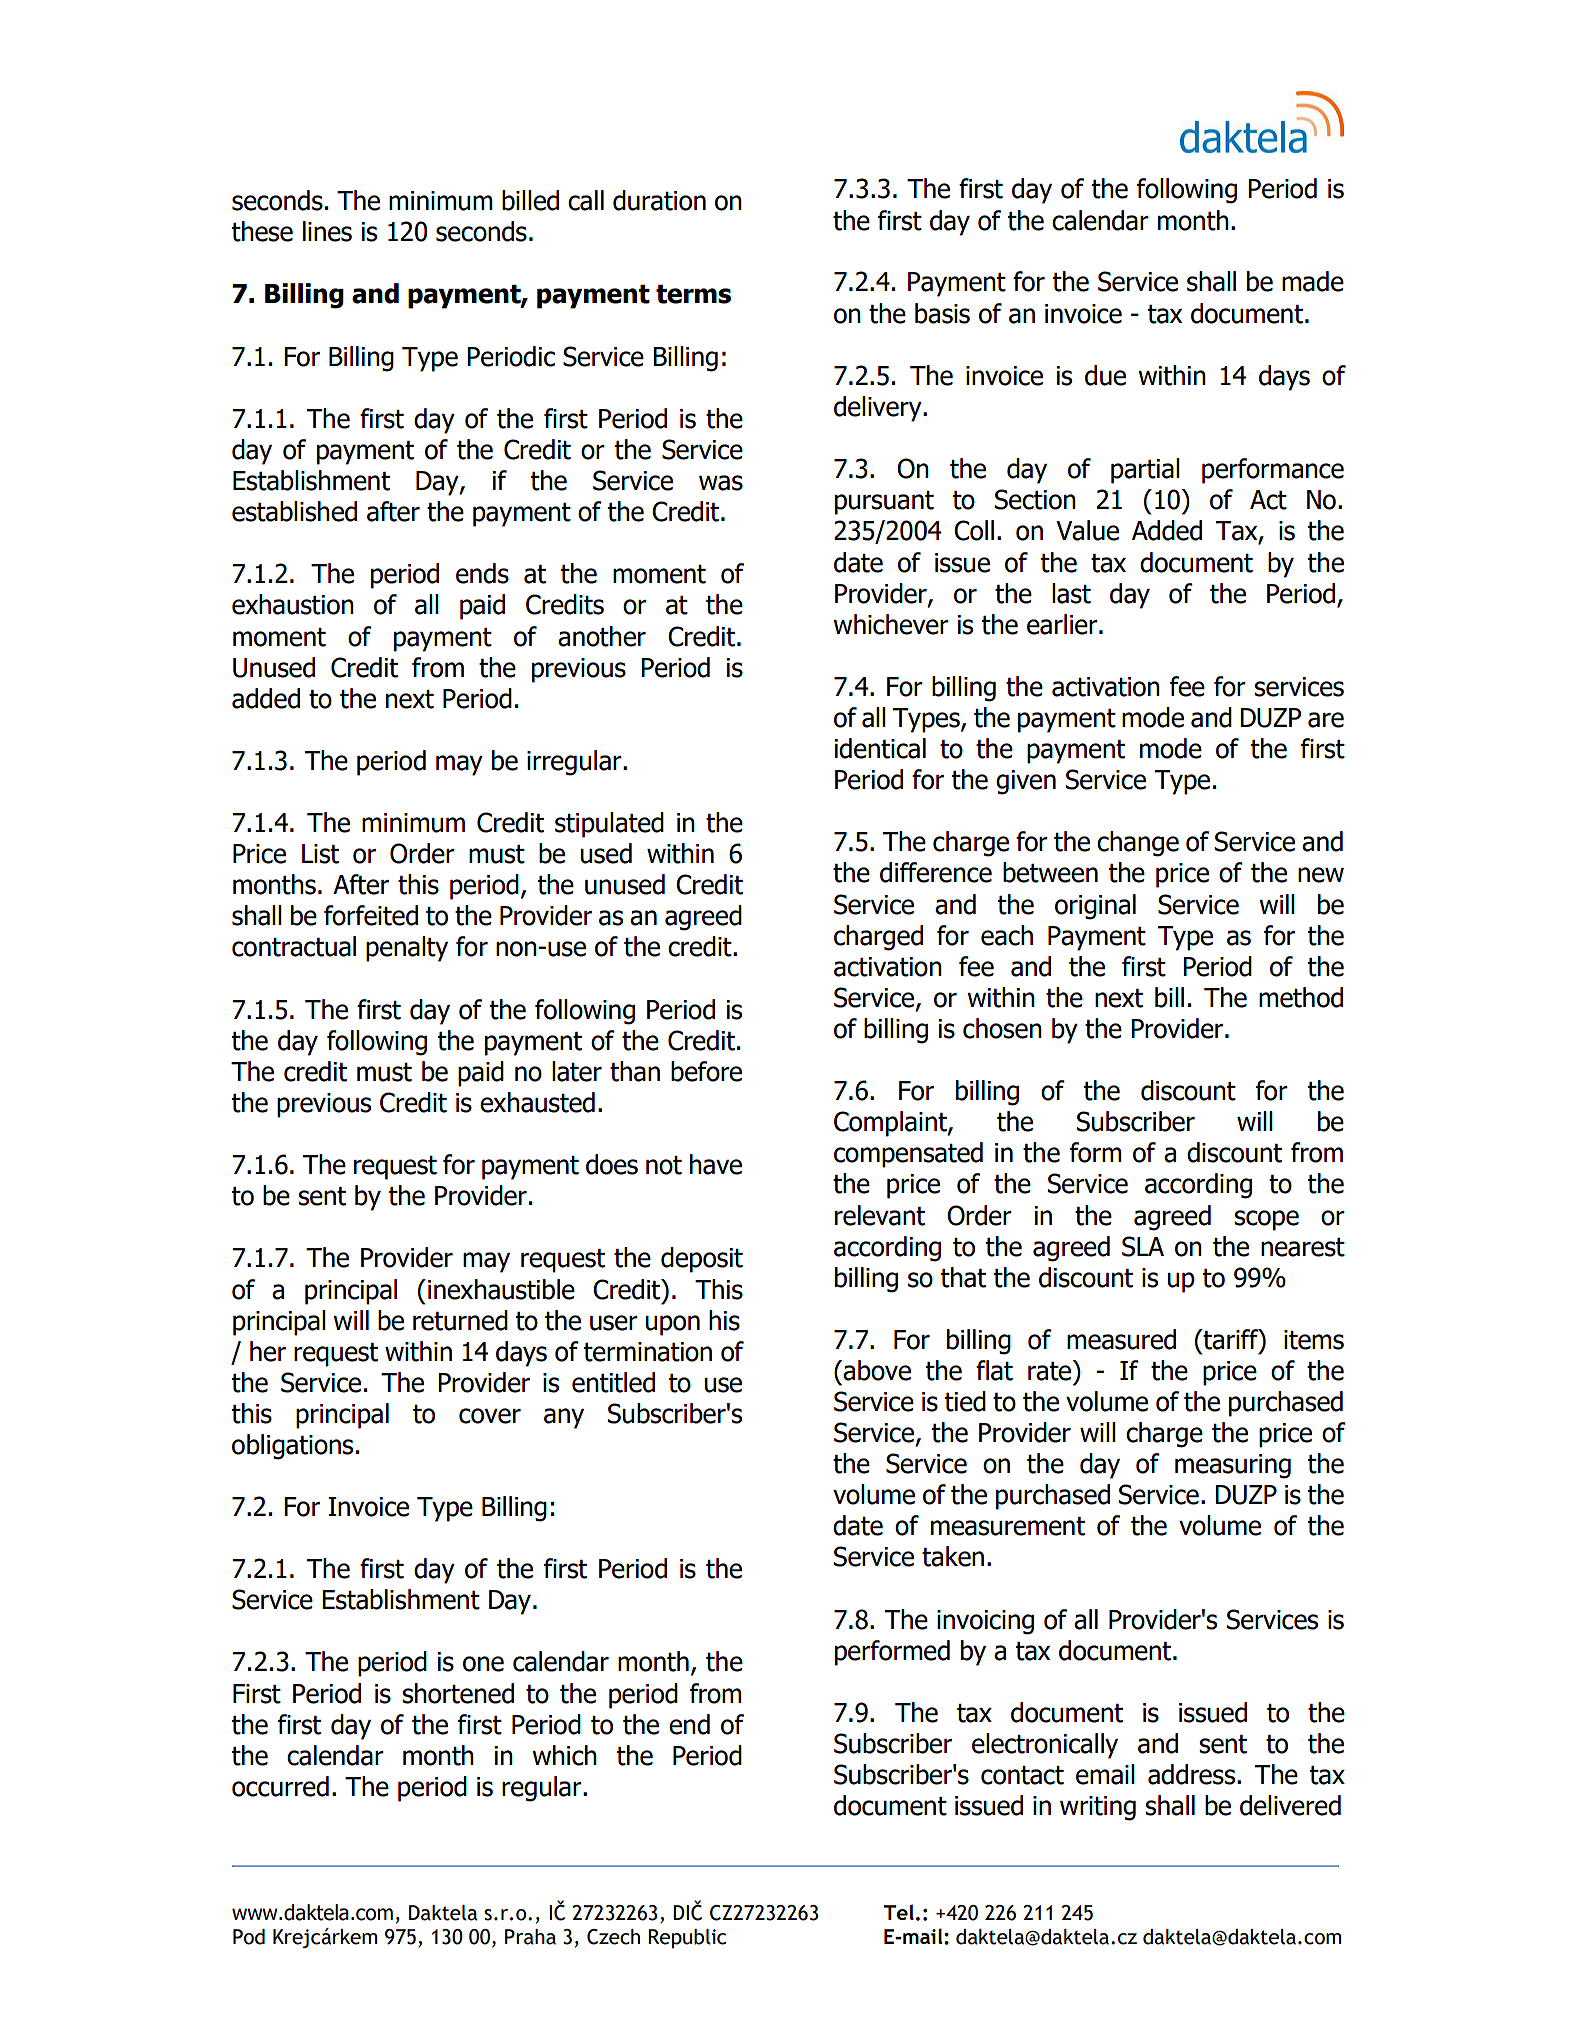 This screenshot has height=2040, width=1576. Describe the element at coordinates (877, 1370) in the screenshot. I see `above` at that location.
